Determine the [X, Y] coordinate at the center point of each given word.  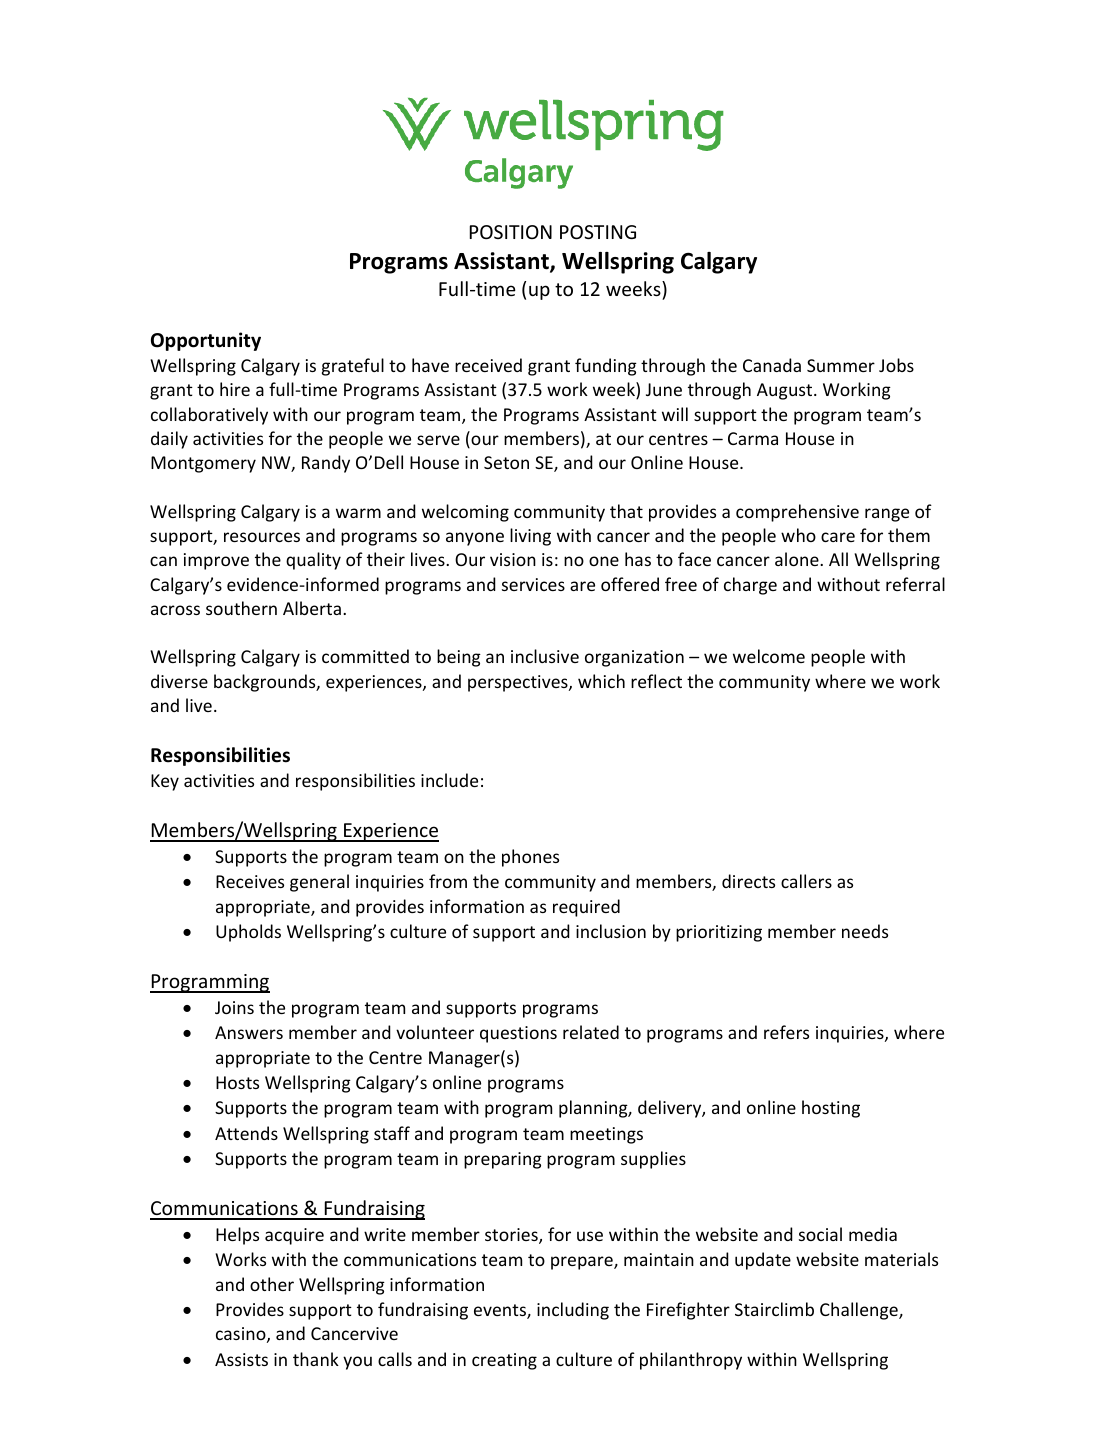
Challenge [860, 1311]
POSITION [511, 232]
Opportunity [206, 341]
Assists [241, 1359]
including [573, 1311]
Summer [841, 365]
